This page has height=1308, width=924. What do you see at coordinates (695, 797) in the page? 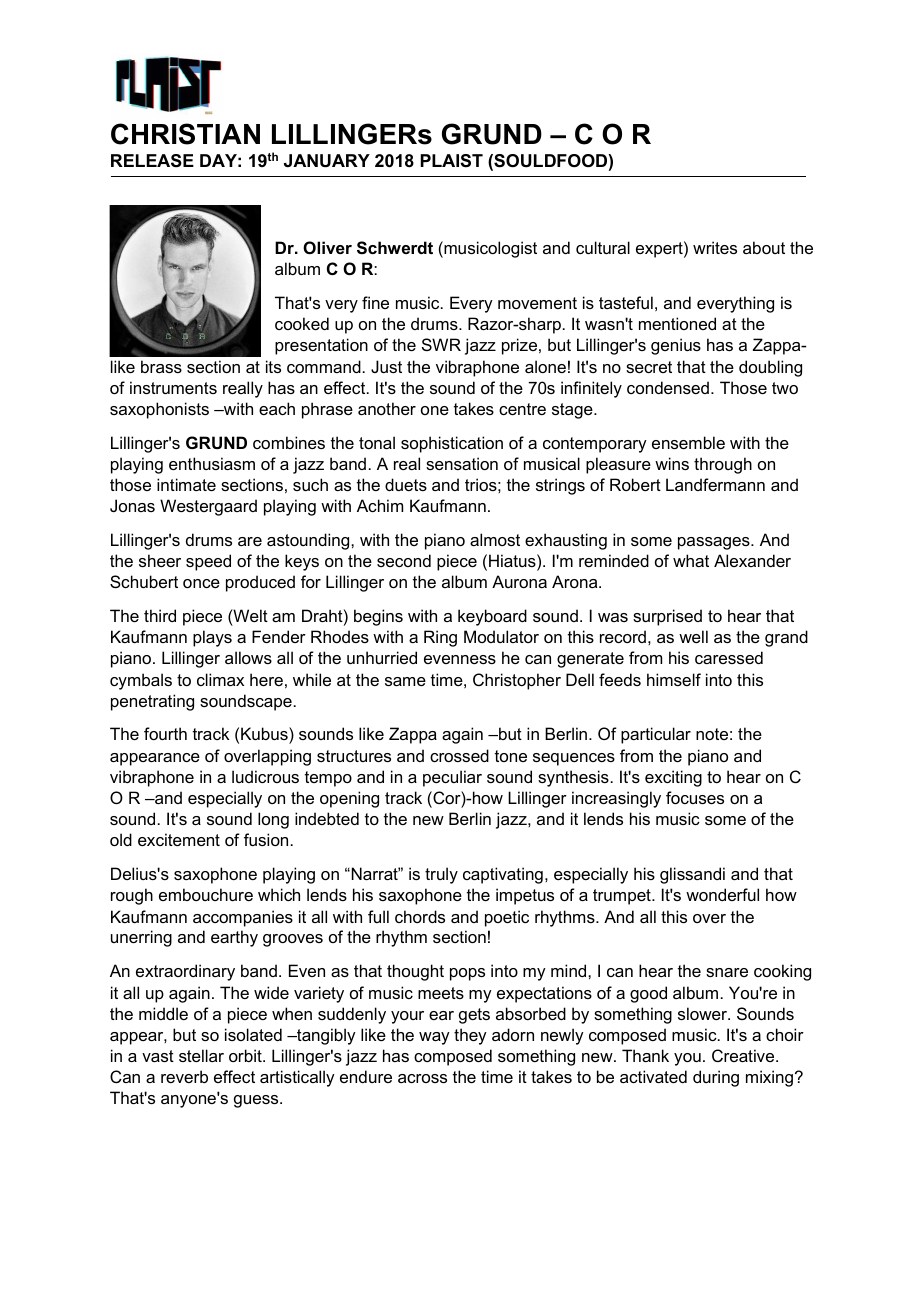
I see `focuses` at bounding box center [695, 797].
